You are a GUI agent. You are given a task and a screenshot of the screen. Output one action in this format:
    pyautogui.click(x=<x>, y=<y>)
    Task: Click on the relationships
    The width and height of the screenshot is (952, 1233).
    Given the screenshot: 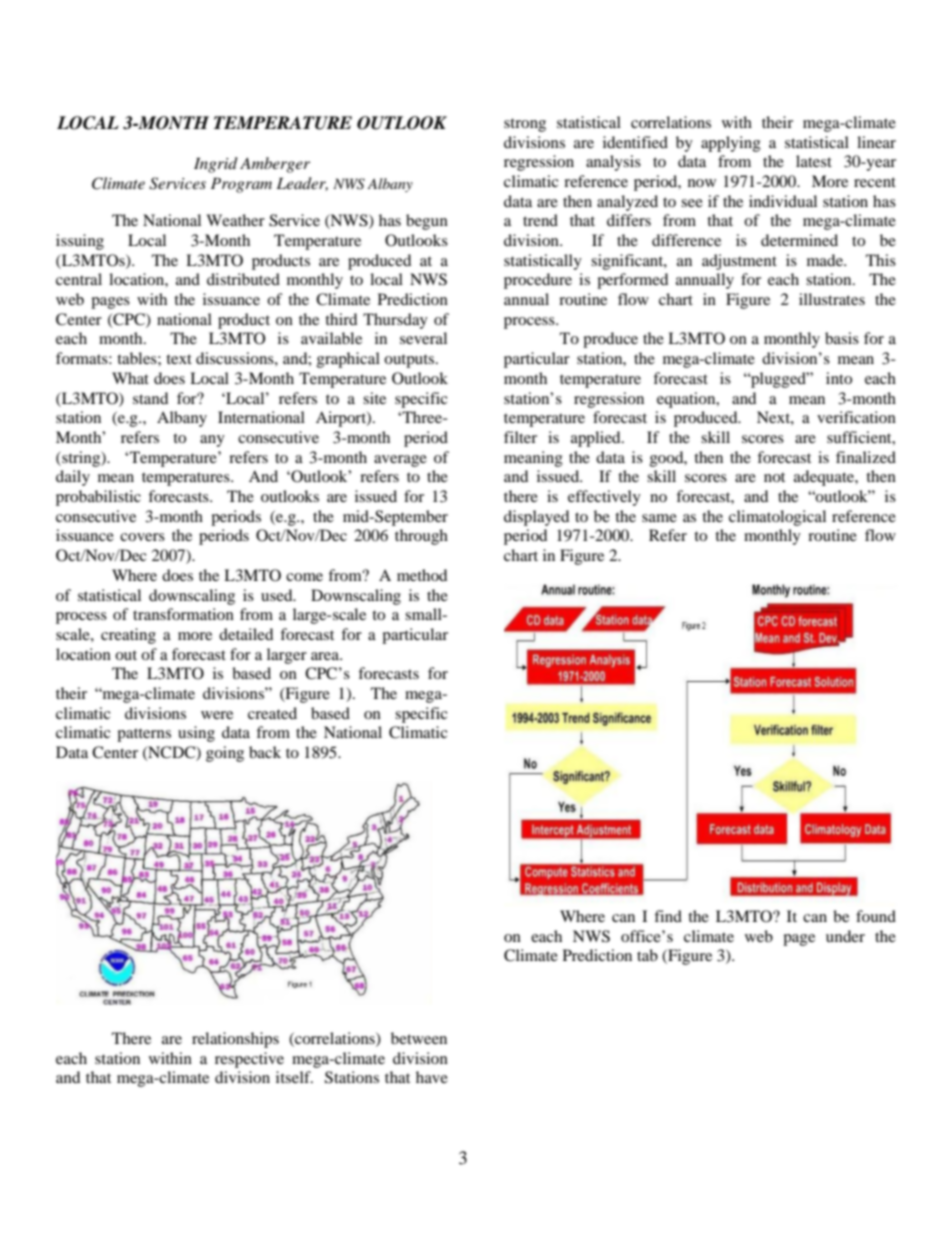 What is the action you would take?
    pyautogui.click(x=235, y=1040)
